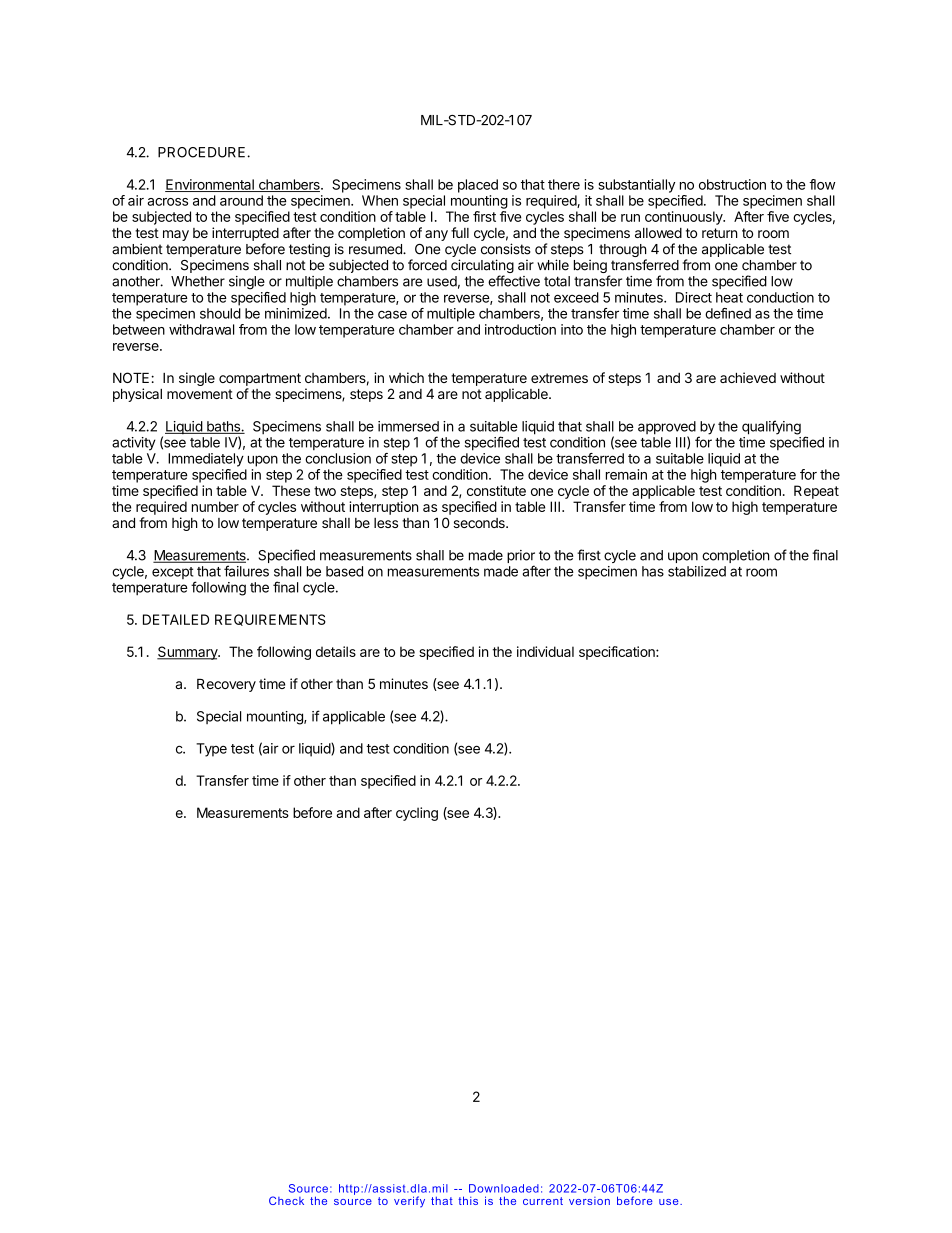  I want to click on Environmental, so click(210, 185).
